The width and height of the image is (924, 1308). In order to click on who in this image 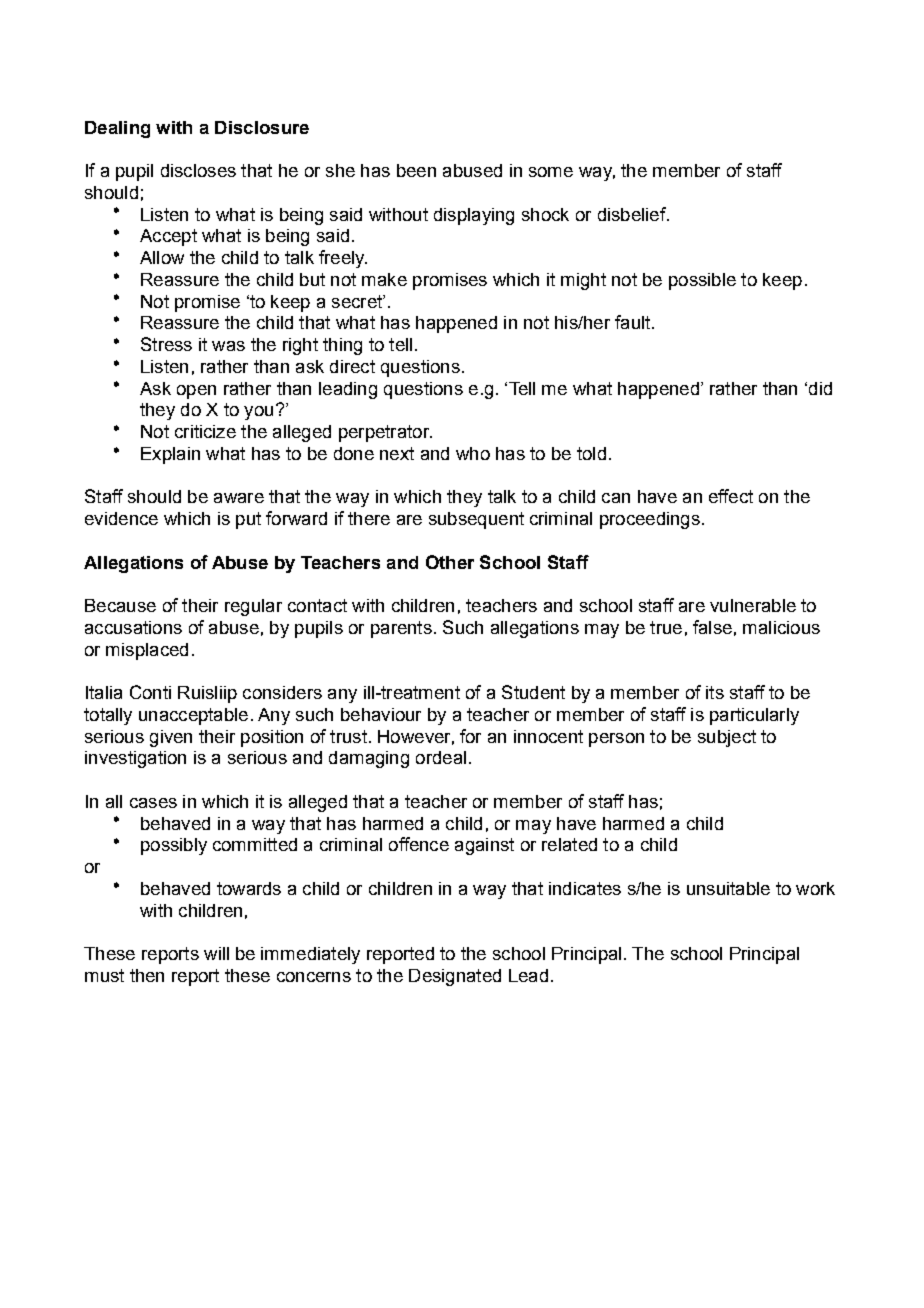, I will do `click(473, 453)`.
